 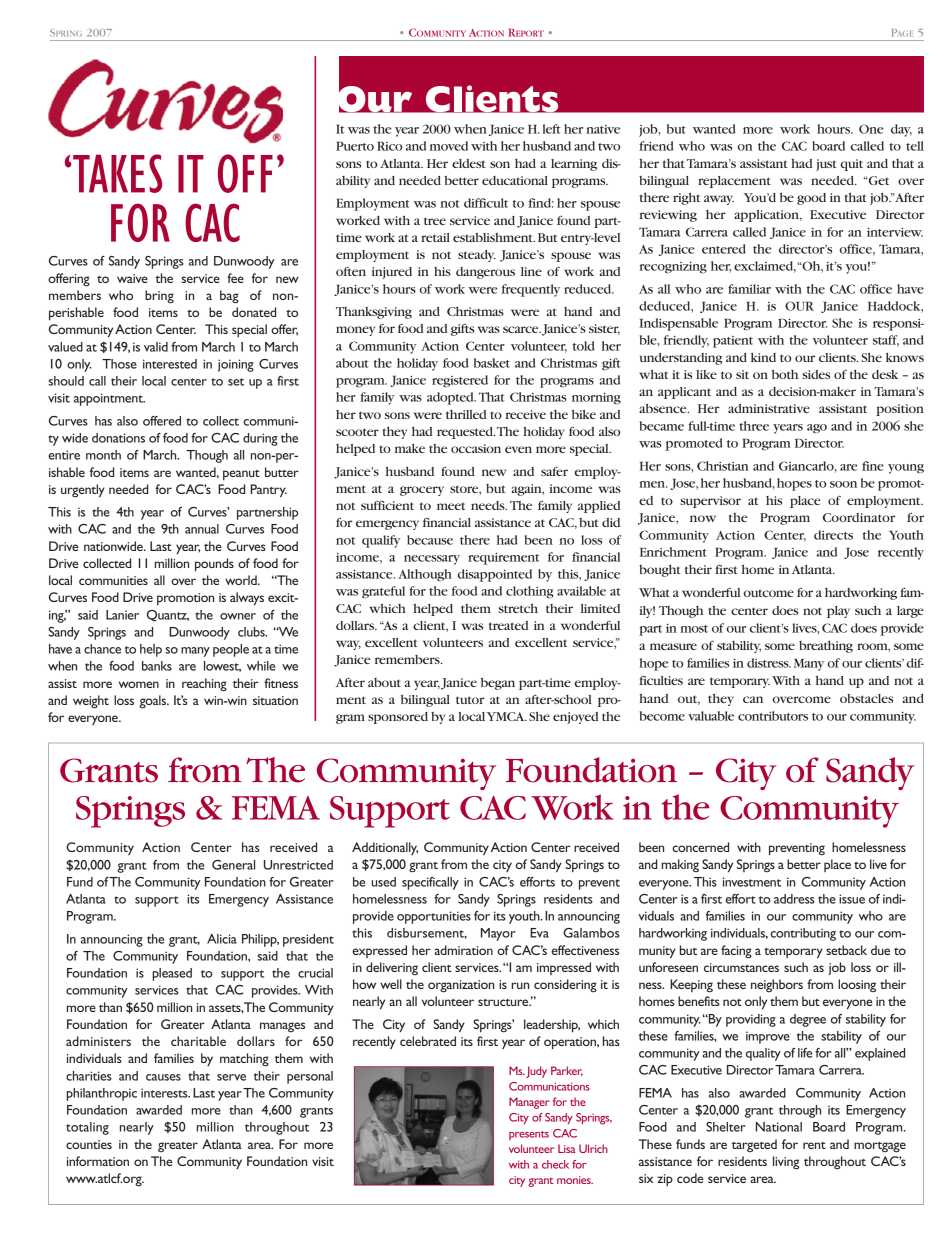 What do you see at coordinates (222, 939) in the document?
I see `Alicia` at bounding box center [222, 939].
